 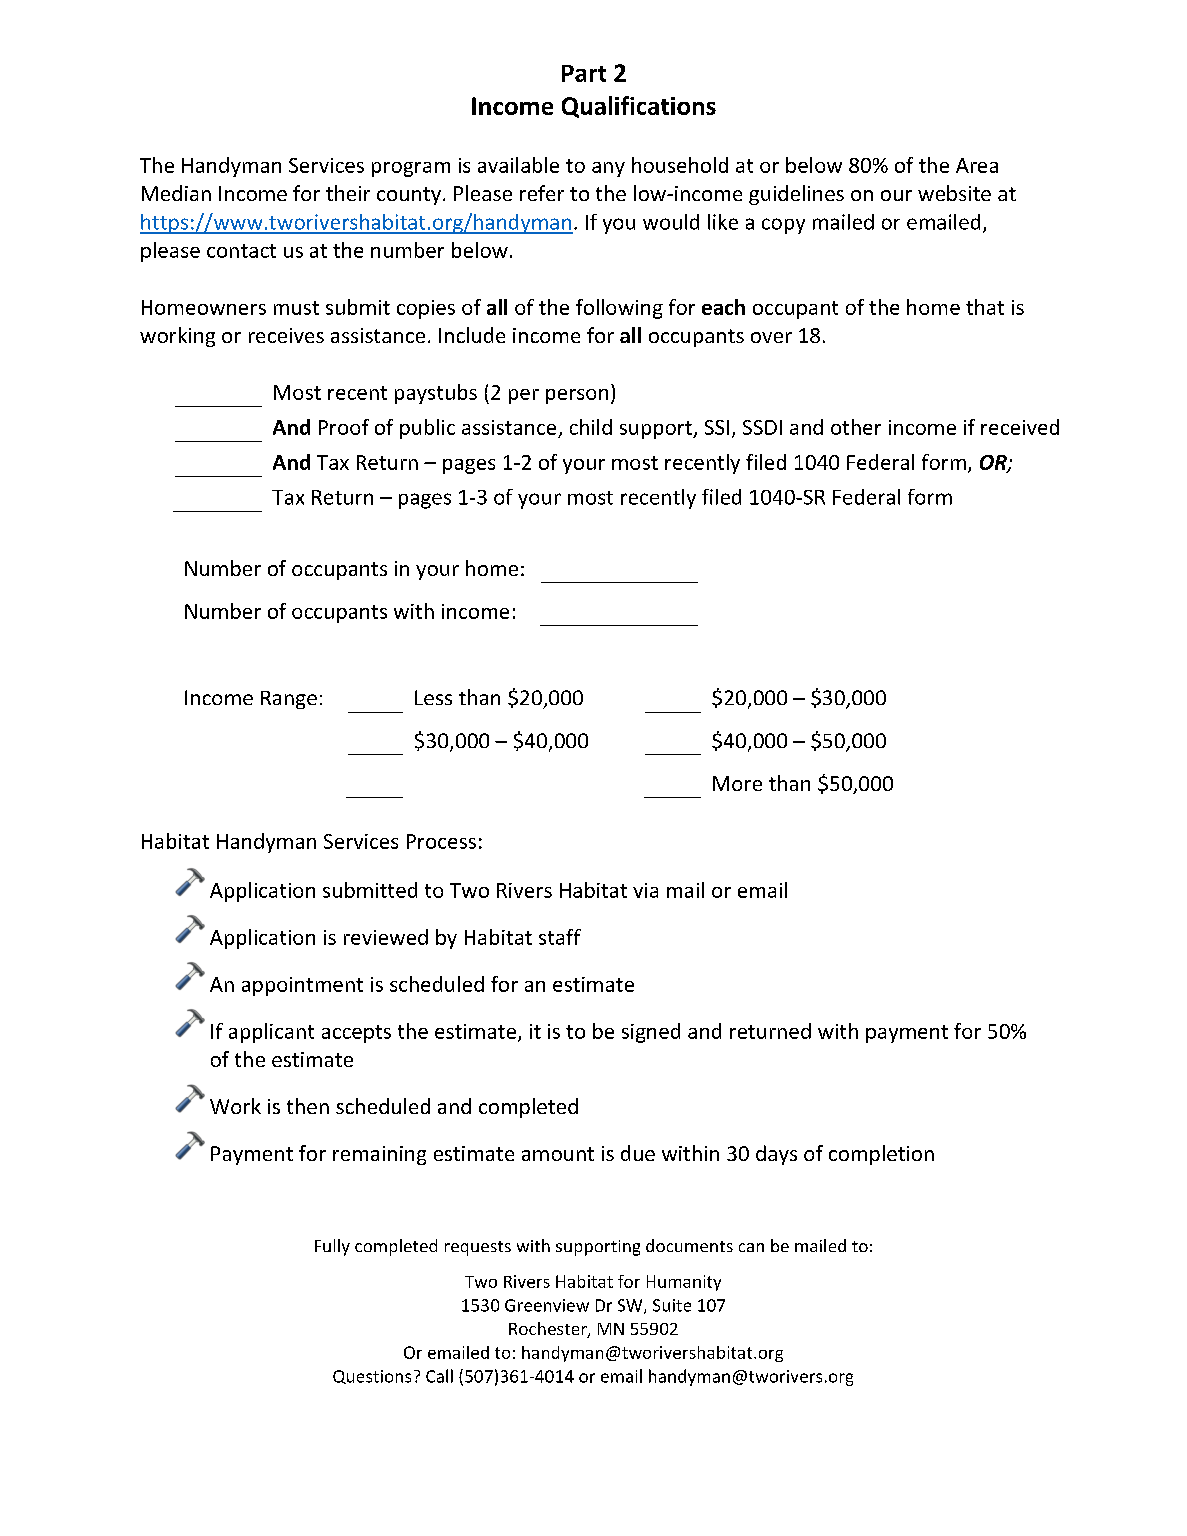 What do you see at coordinates (302, 986) in the screenshot?
I see `appointment` at bounding box center [302, 986].
